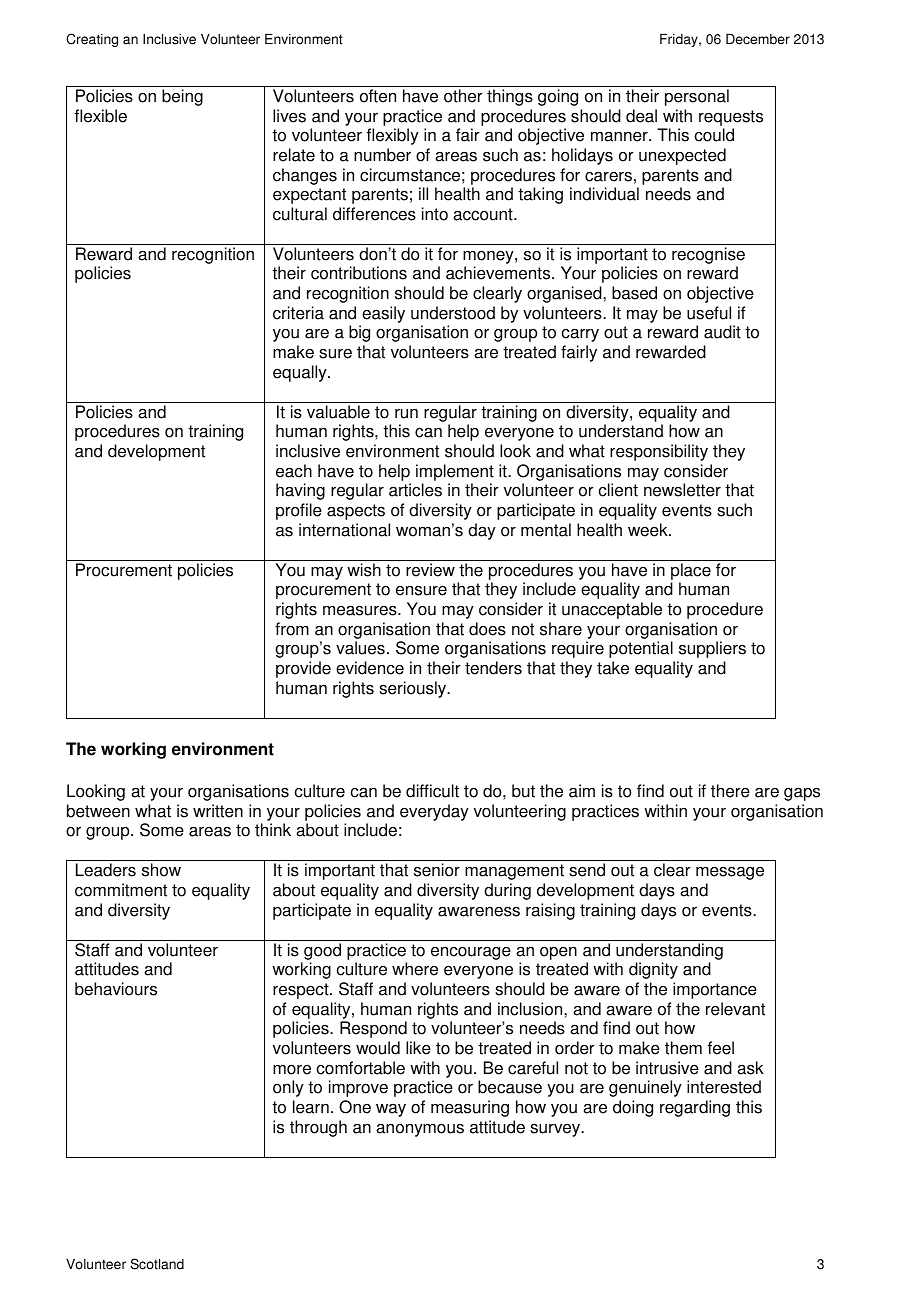 This page has width=924, height=1308. Describe the element at coordinates (298, 313) in the page. I see `criteria` at that location.
